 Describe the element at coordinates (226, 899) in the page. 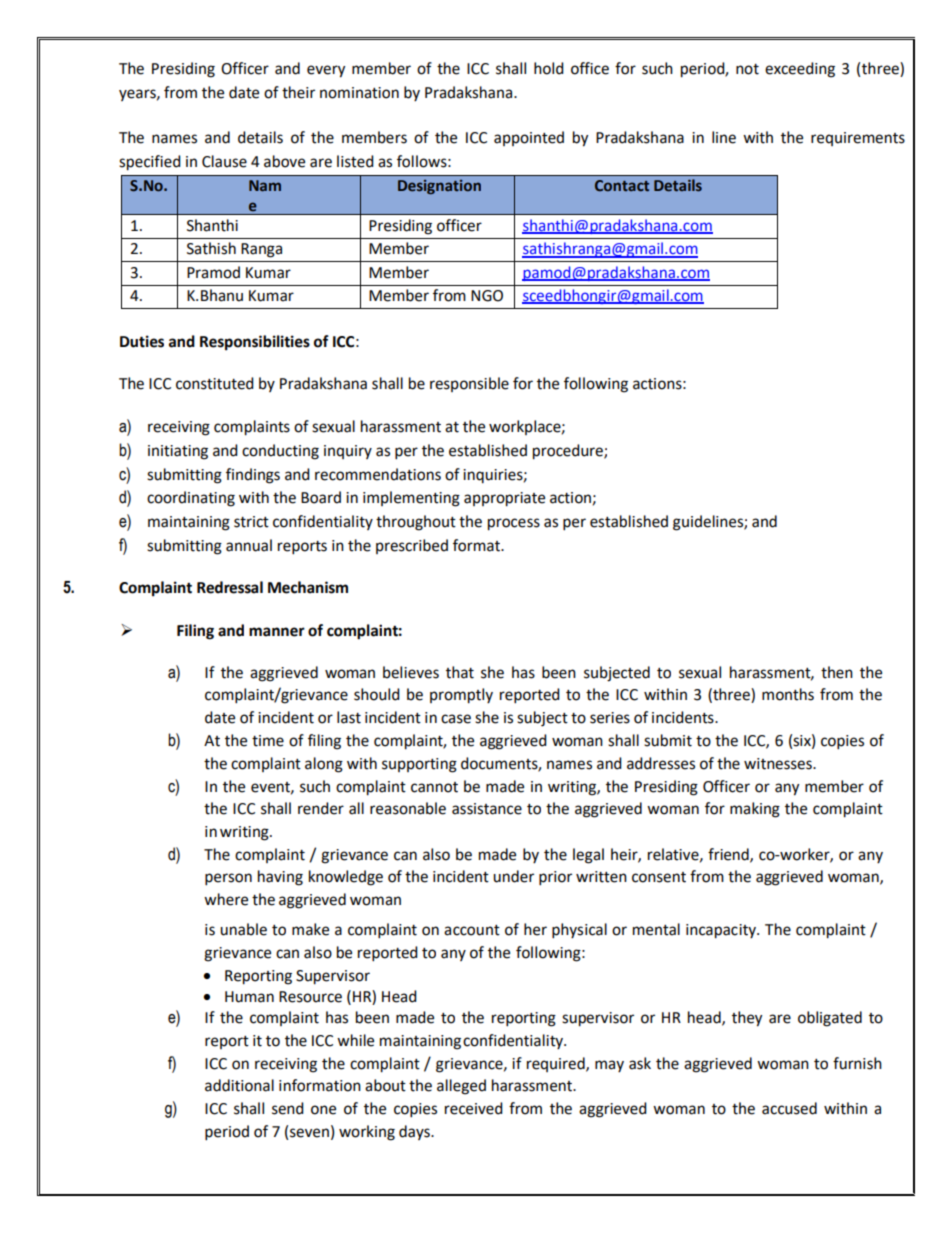

I see `where` at that location.
